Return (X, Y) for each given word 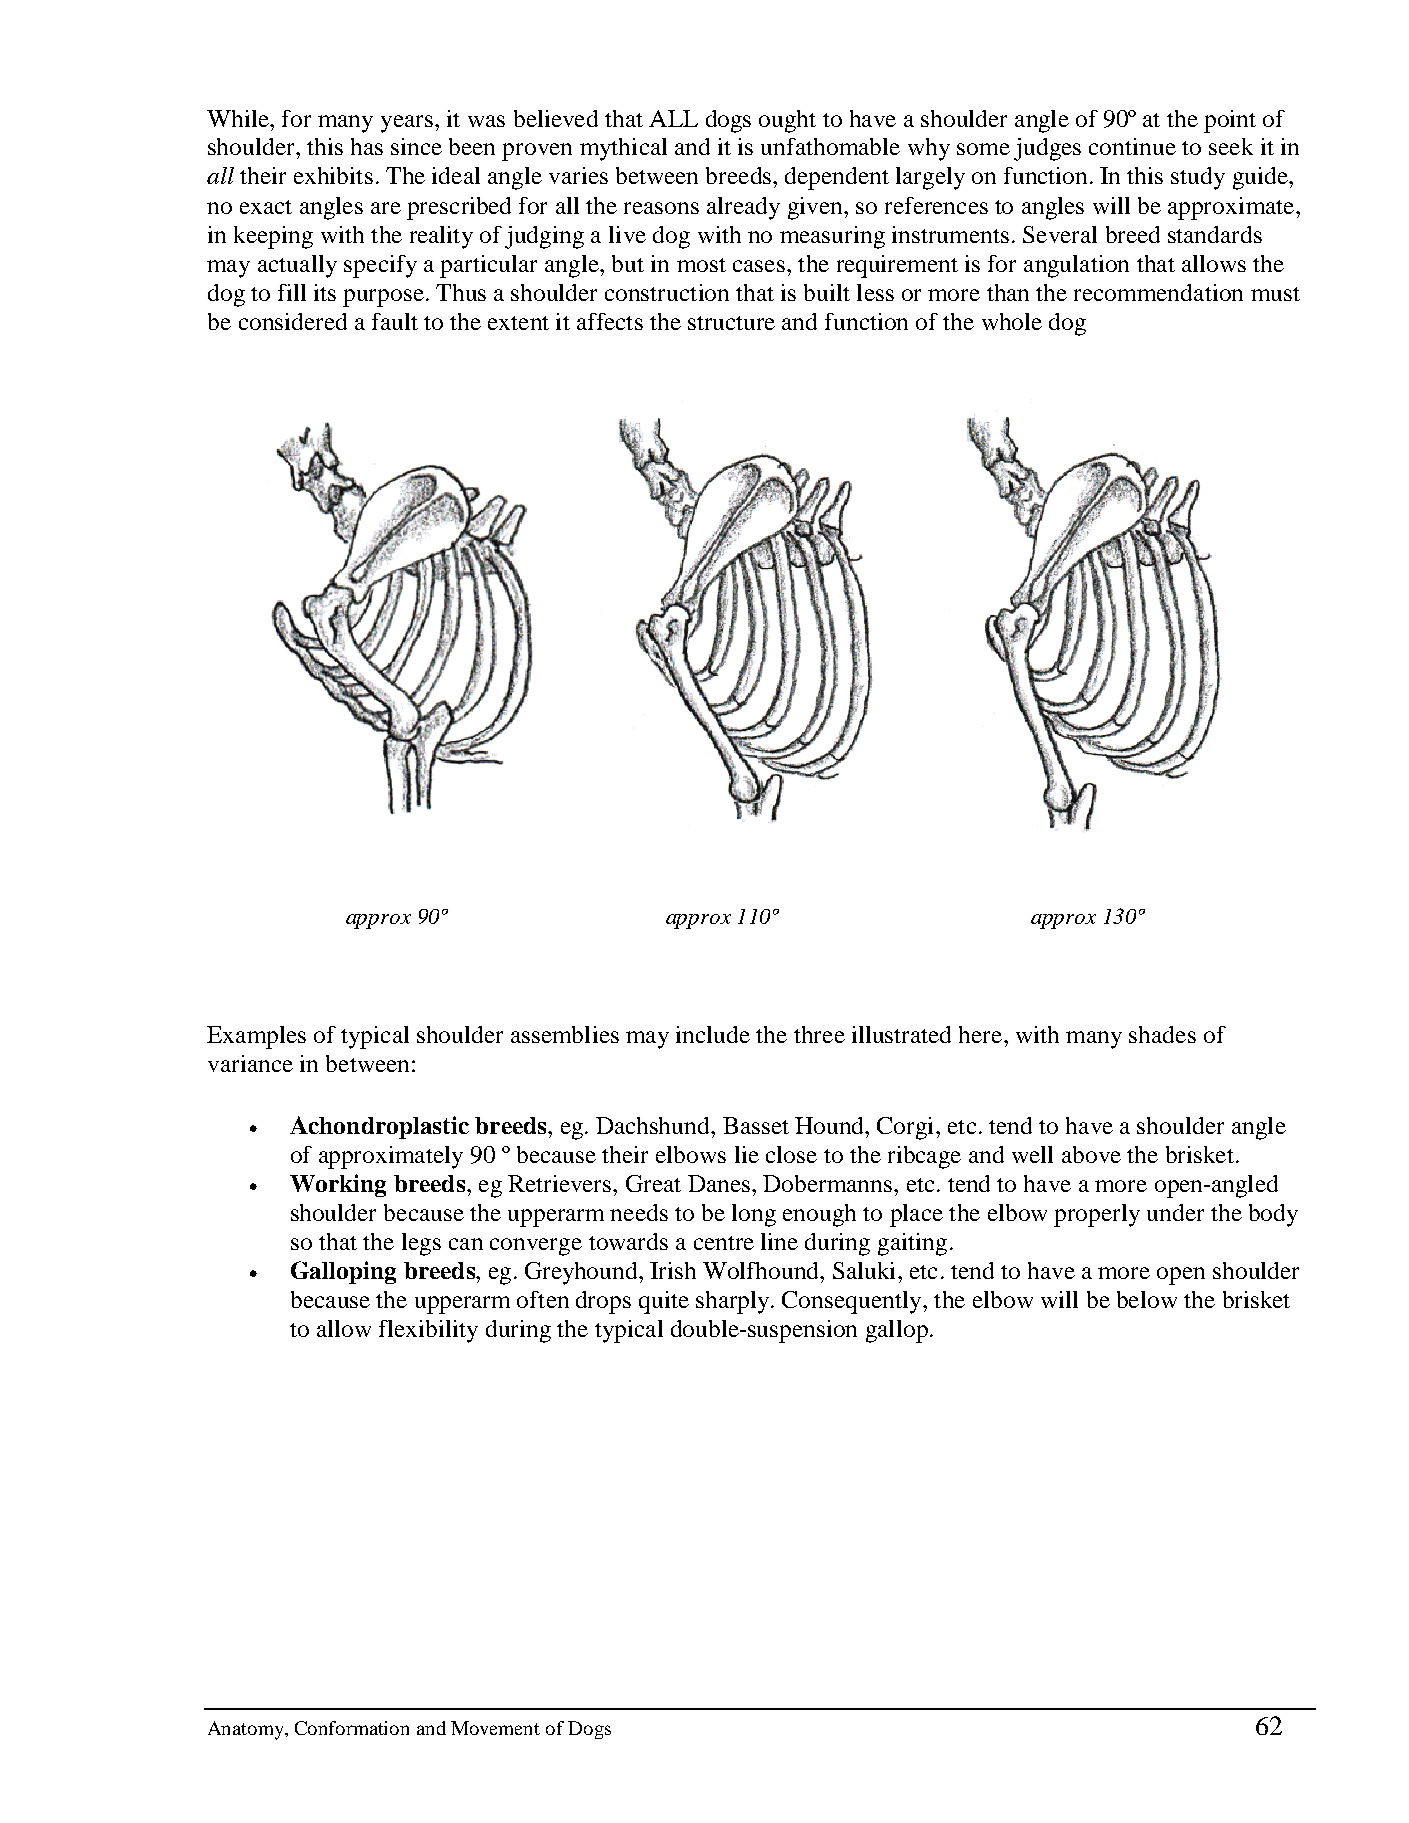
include (713, 1034)
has (367, 146)
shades (1162, 1034)
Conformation (352, 1728)
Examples (256, 1037)
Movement (495, 1728)
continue (1132, 146)
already (743, 208)
